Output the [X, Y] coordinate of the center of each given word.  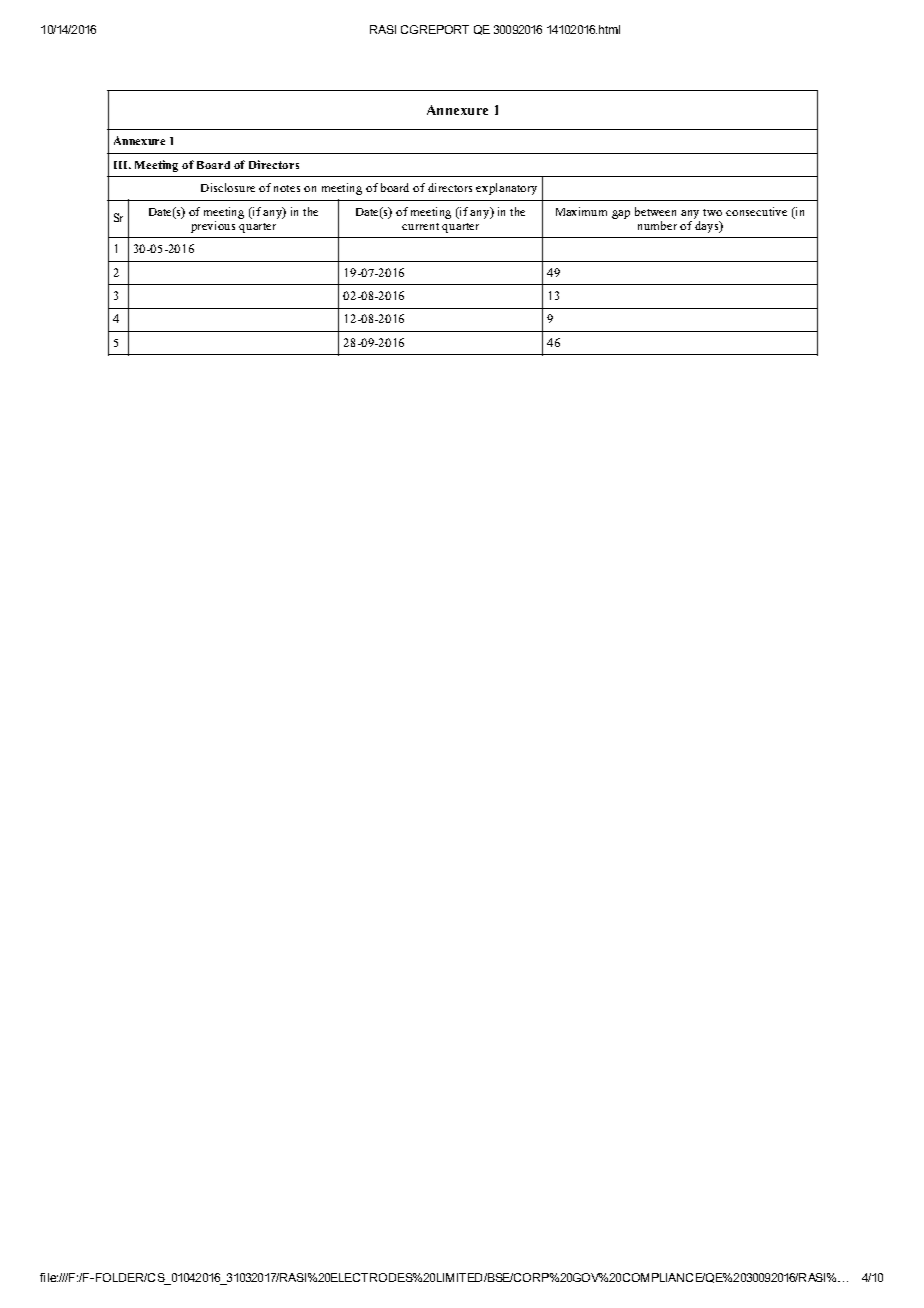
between [655, 211]
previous [213, 227]
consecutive [756, 211]
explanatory [506, 189]
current [420, 226]
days [708, 227]
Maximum [581, 211]
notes [287, 188]
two [712, 212]
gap [621, 214]
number [657, 225]
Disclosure [228, 187]
